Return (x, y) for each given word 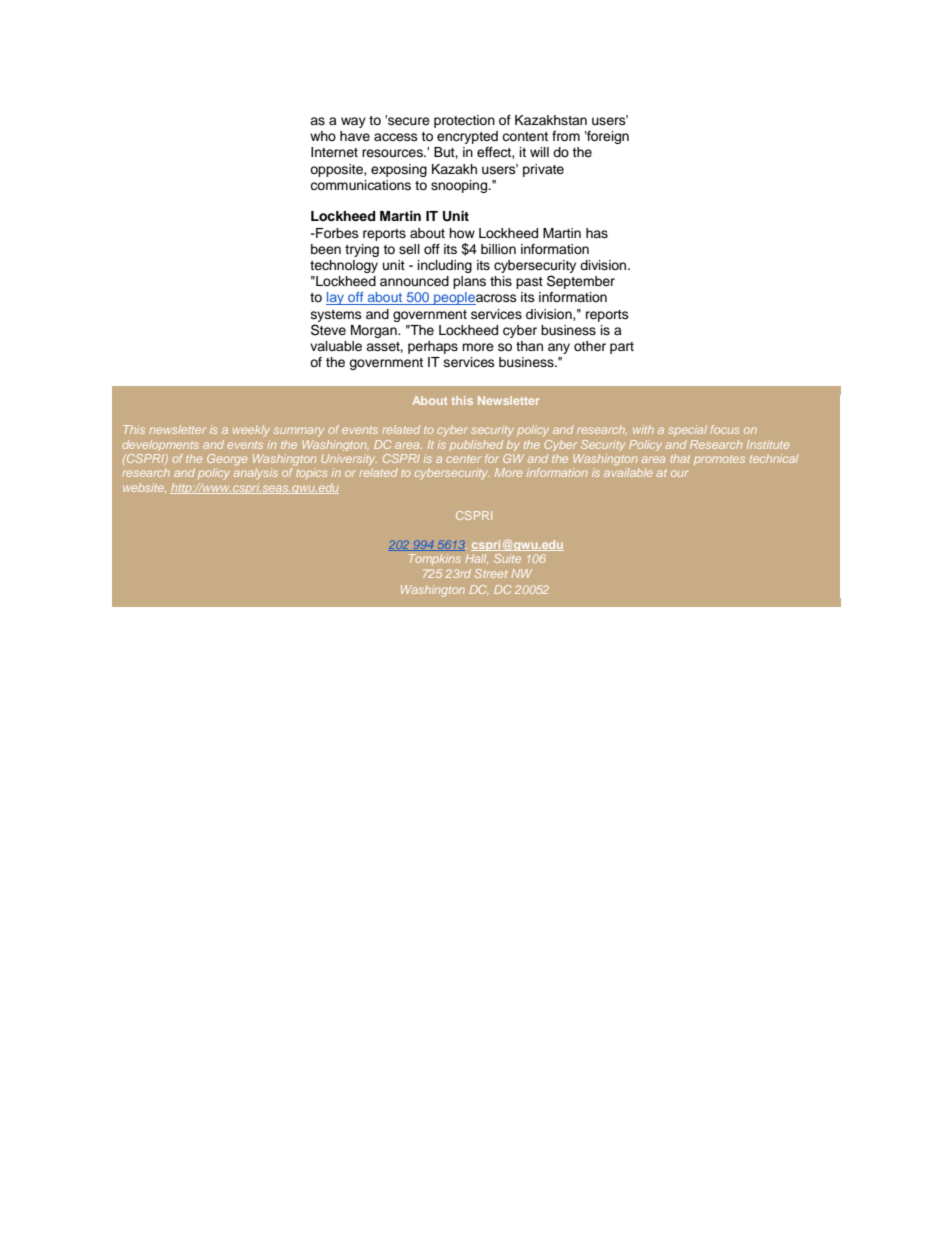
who (323, 136)
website (144, 487)
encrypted (467, 137)
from (566, 136)
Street (491, 573)
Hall (476, 558)
